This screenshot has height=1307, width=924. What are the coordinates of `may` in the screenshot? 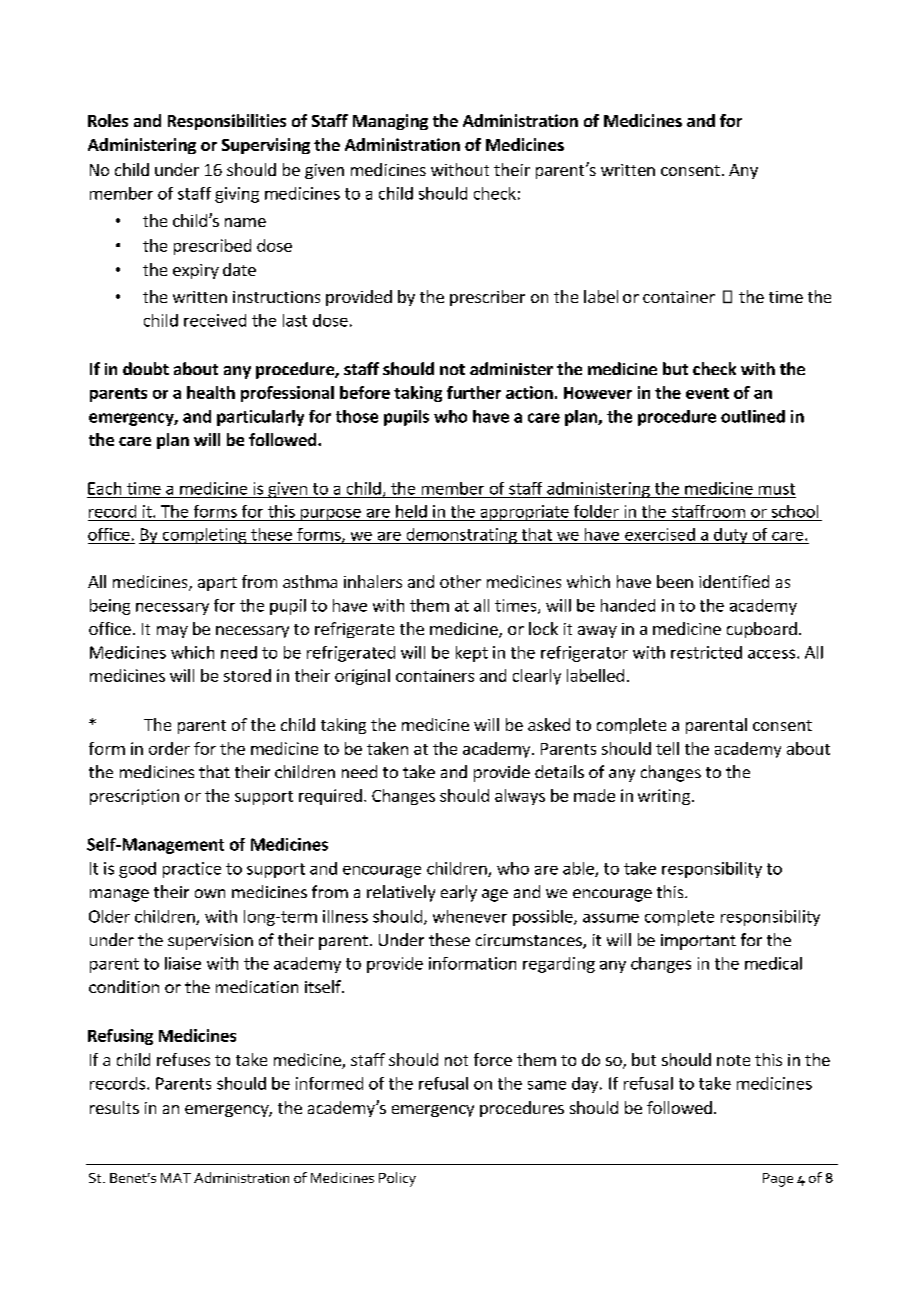 It's located at (172, 632).
